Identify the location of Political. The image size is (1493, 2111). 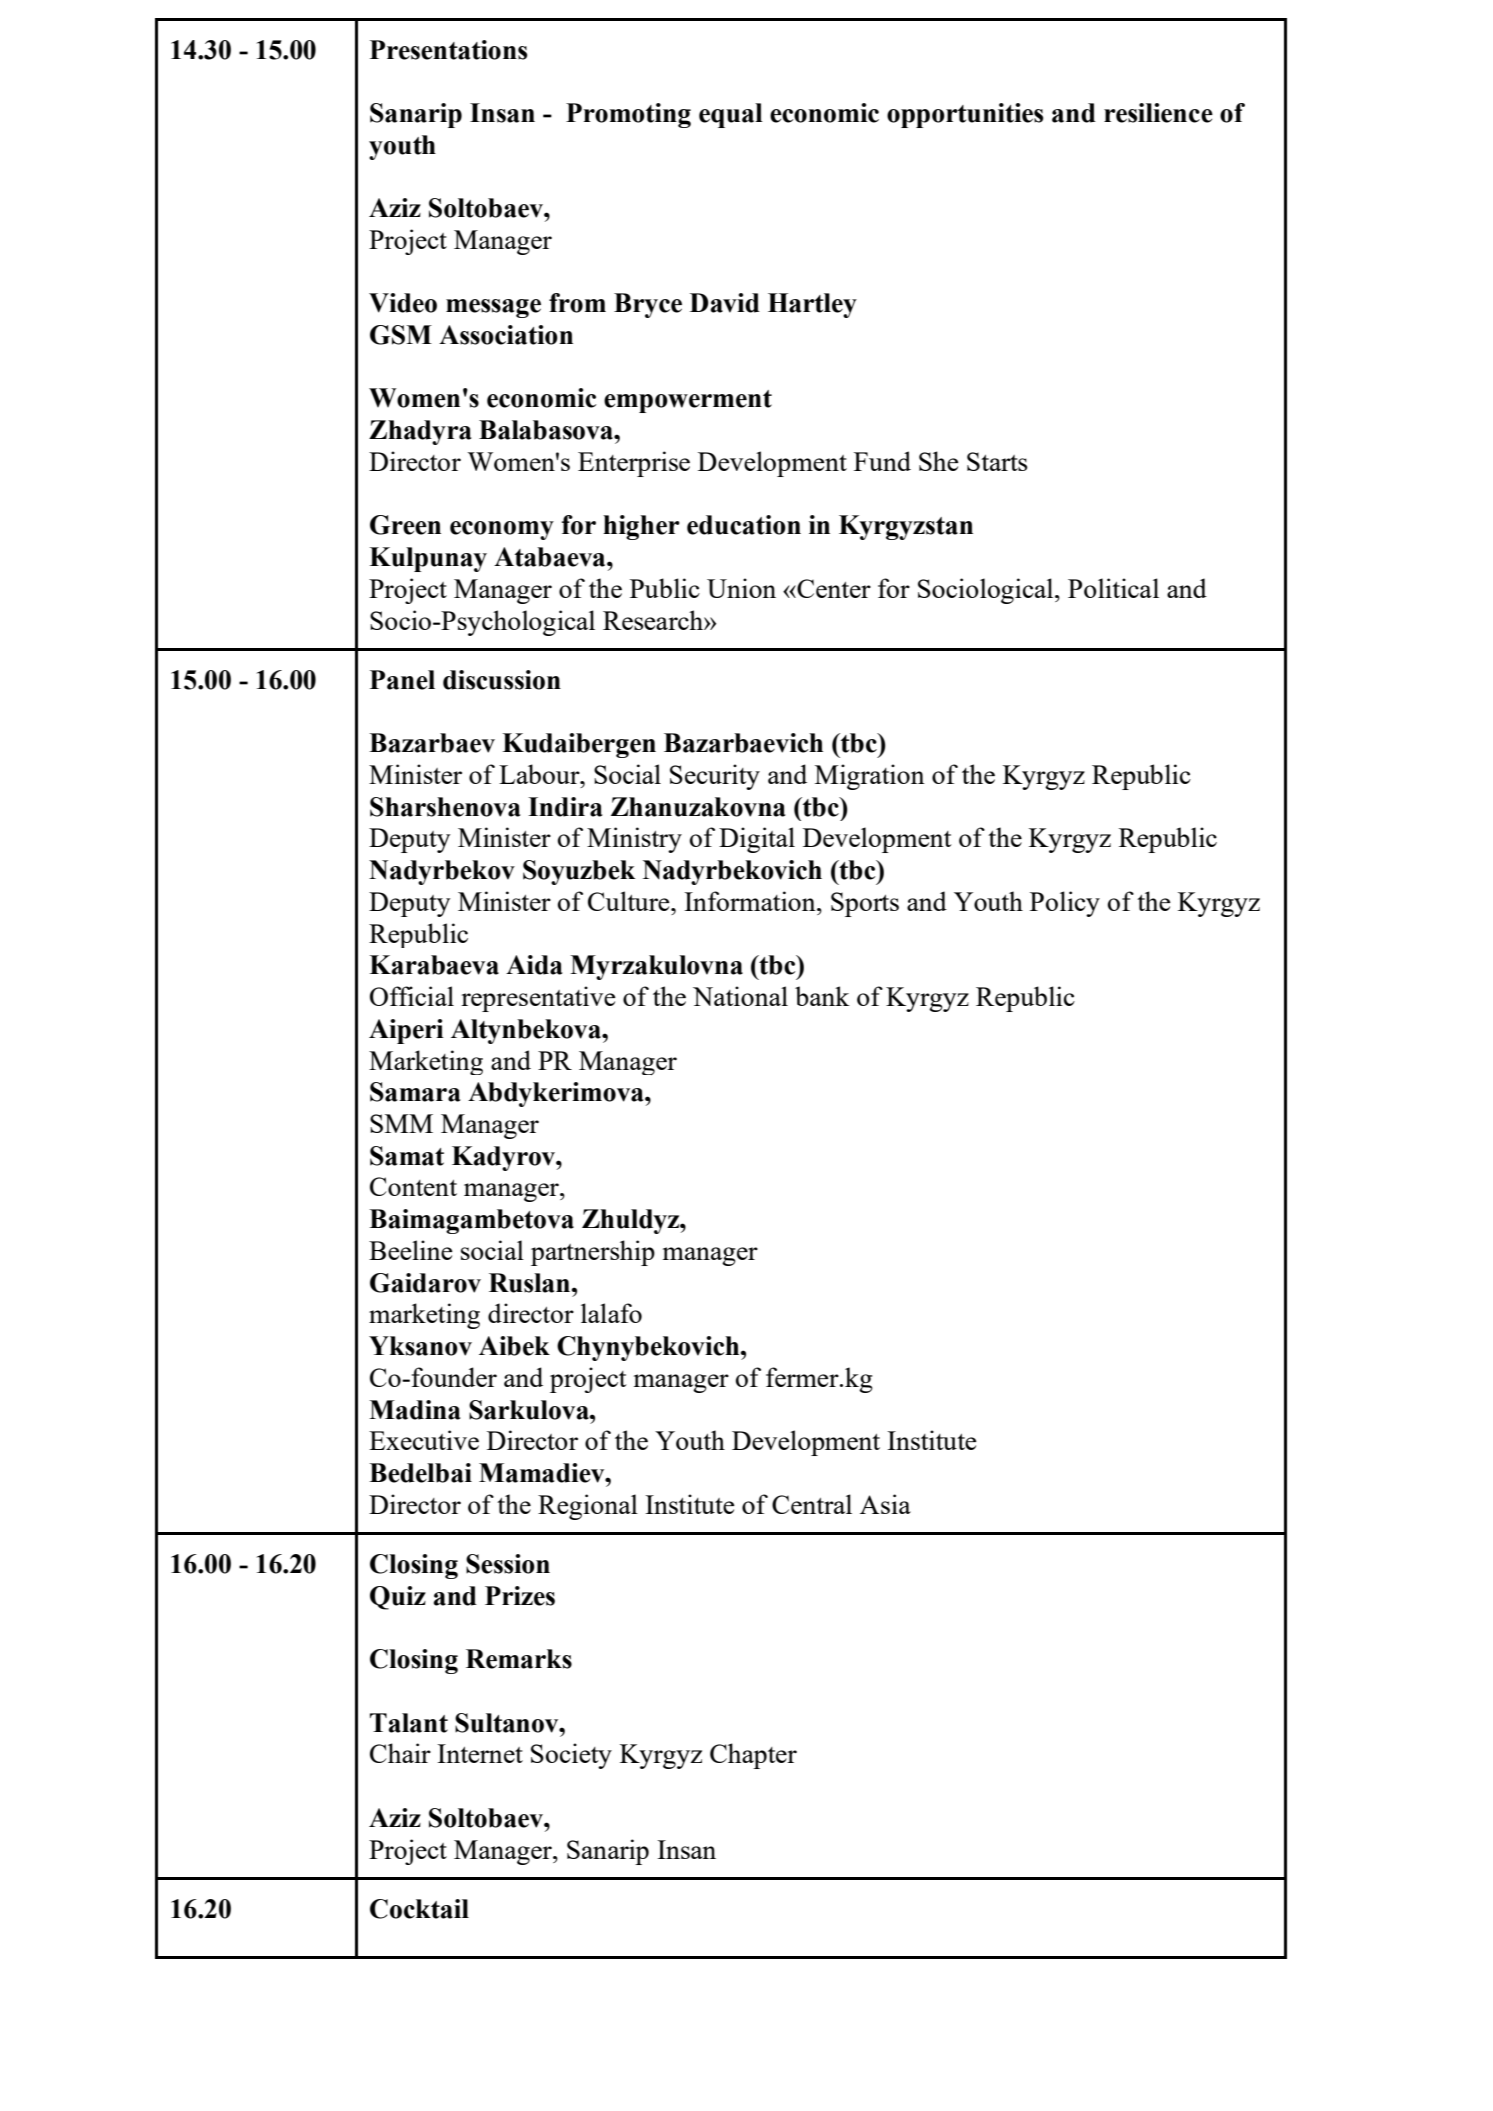
(1113, 588).
